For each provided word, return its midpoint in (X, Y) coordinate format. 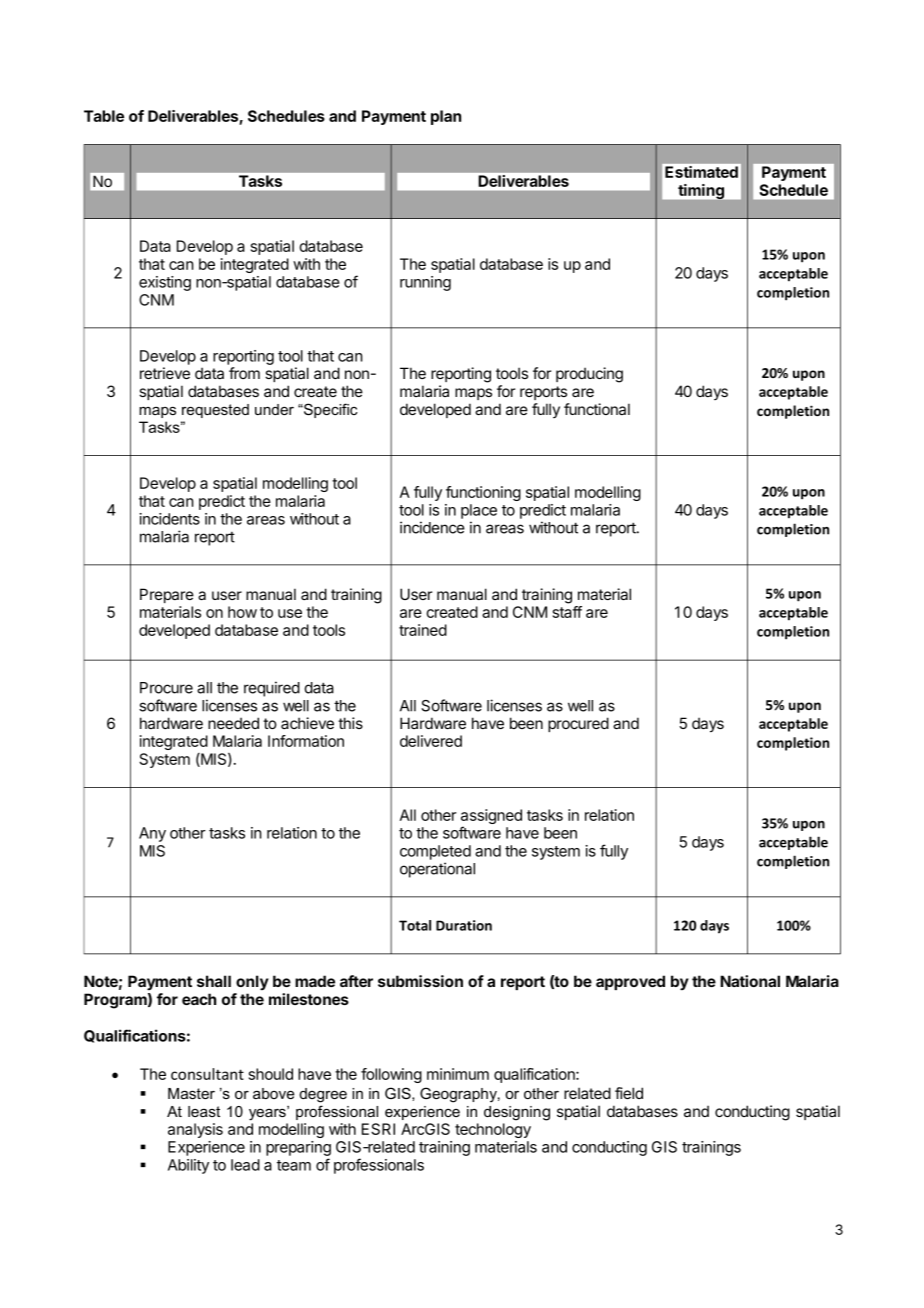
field (629, 1093)
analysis (195, 1130)
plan (446, 117)
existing (165, 283)
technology (493, 1130)
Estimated (701, 172)
